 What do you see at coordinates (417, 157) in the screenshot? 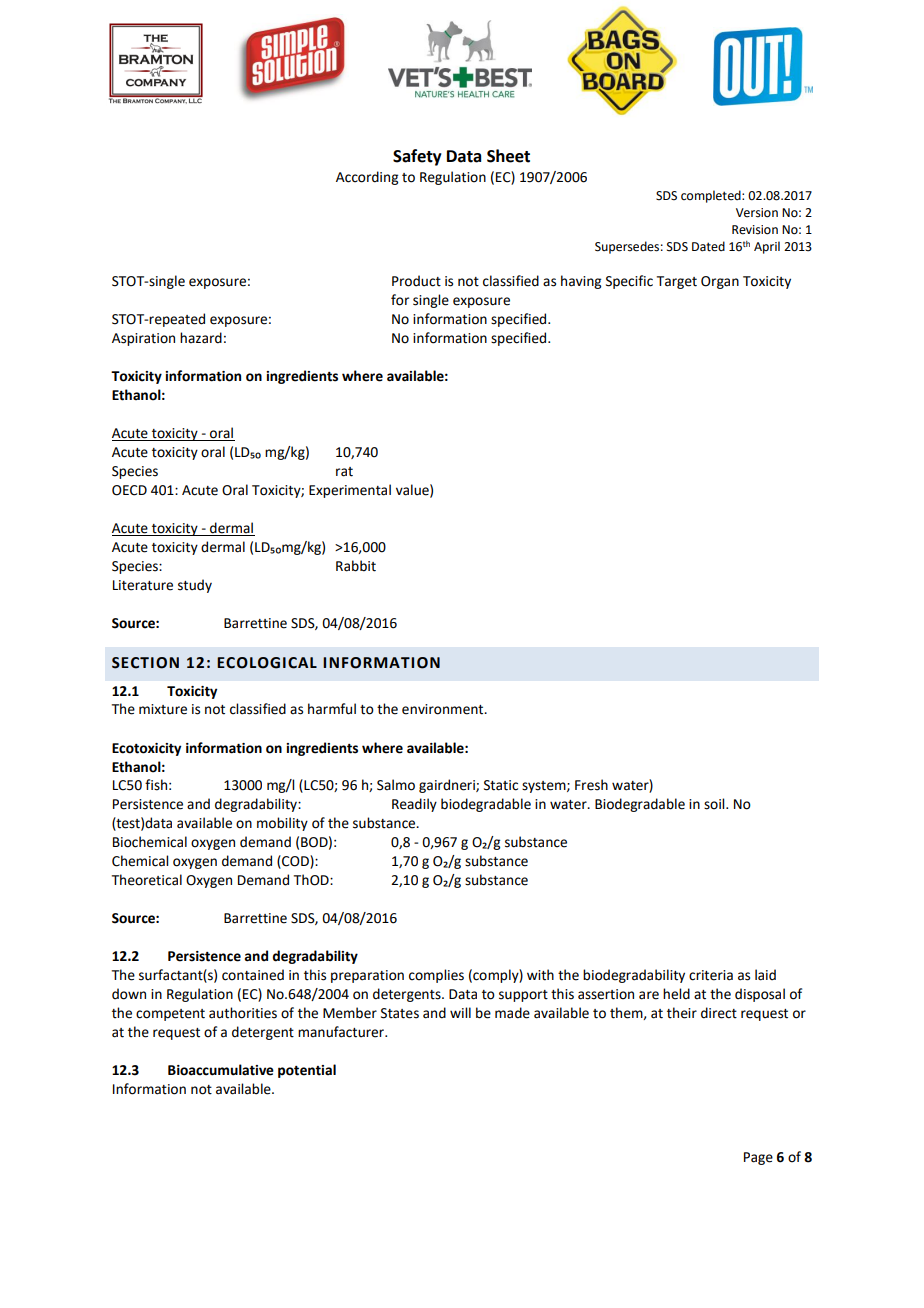
I see `Safety` at bounding box center [417, 157].
